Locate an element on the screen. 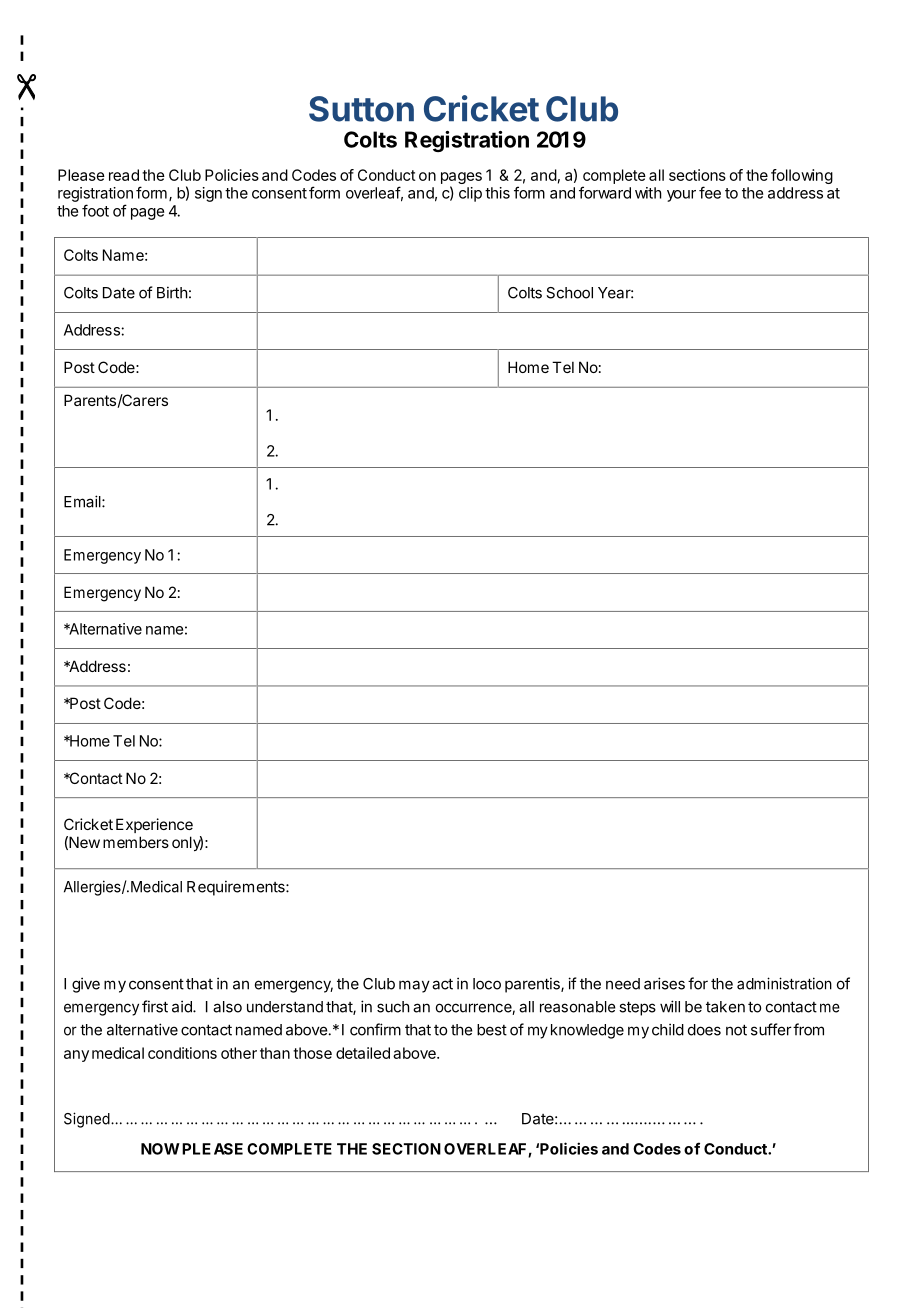 This screenshot has width=924, height=1308. Requirements is located at coordinates (237, 888).
